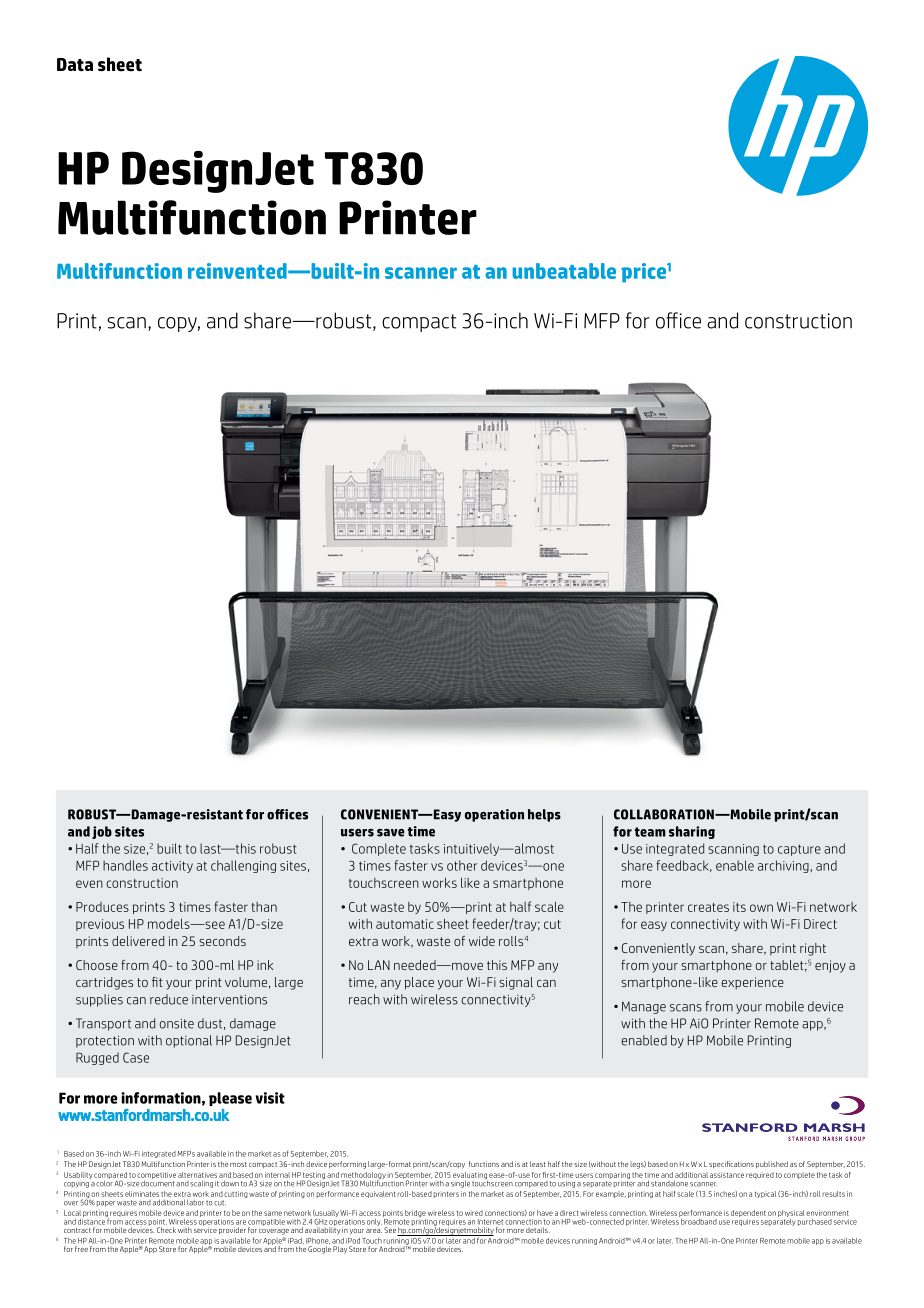  I want to click on unbeatable, so click(564, 271).
